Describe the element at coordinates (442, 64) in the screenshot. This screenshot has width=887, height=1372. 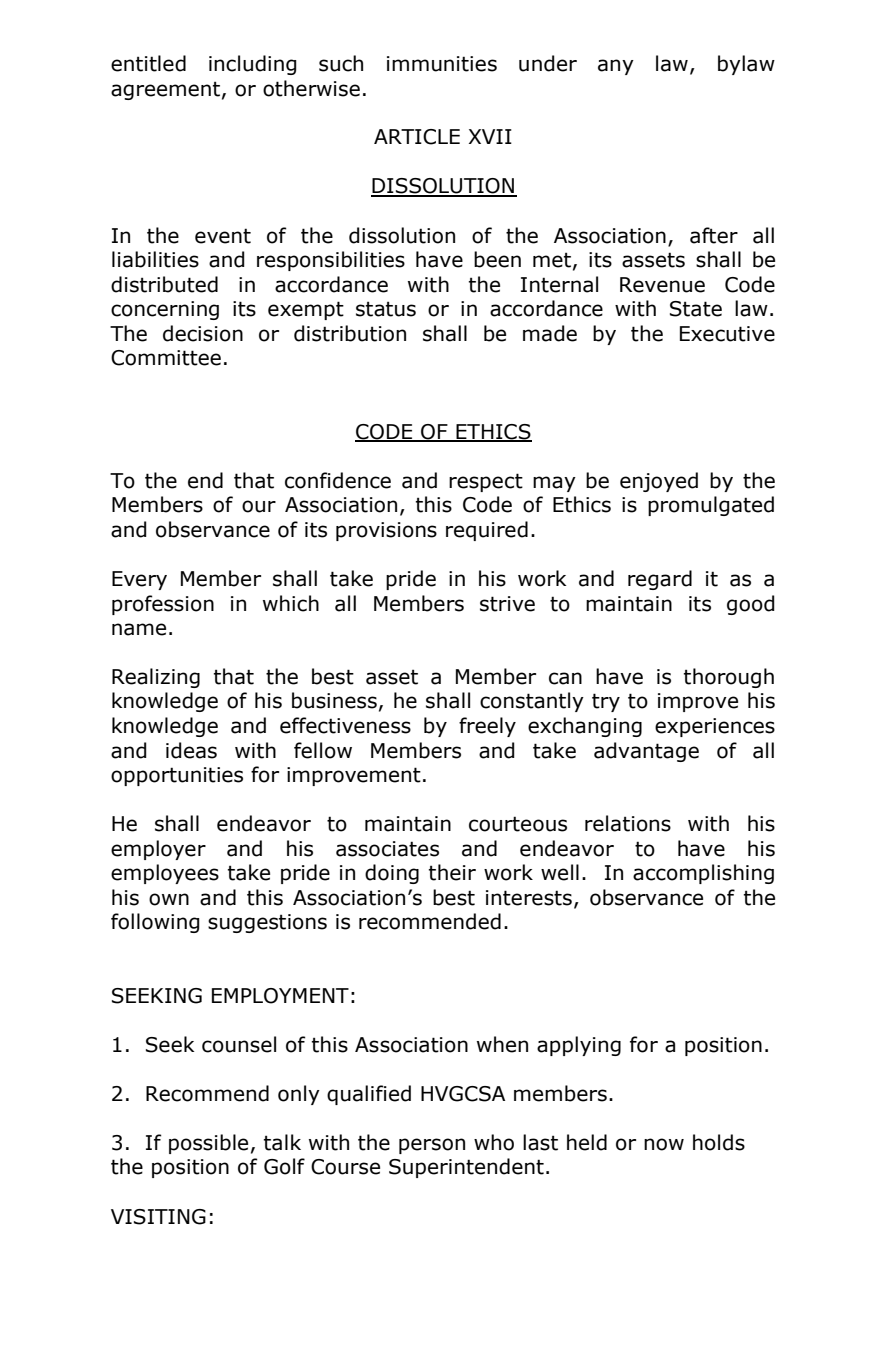
I see `immunities` at that location.
